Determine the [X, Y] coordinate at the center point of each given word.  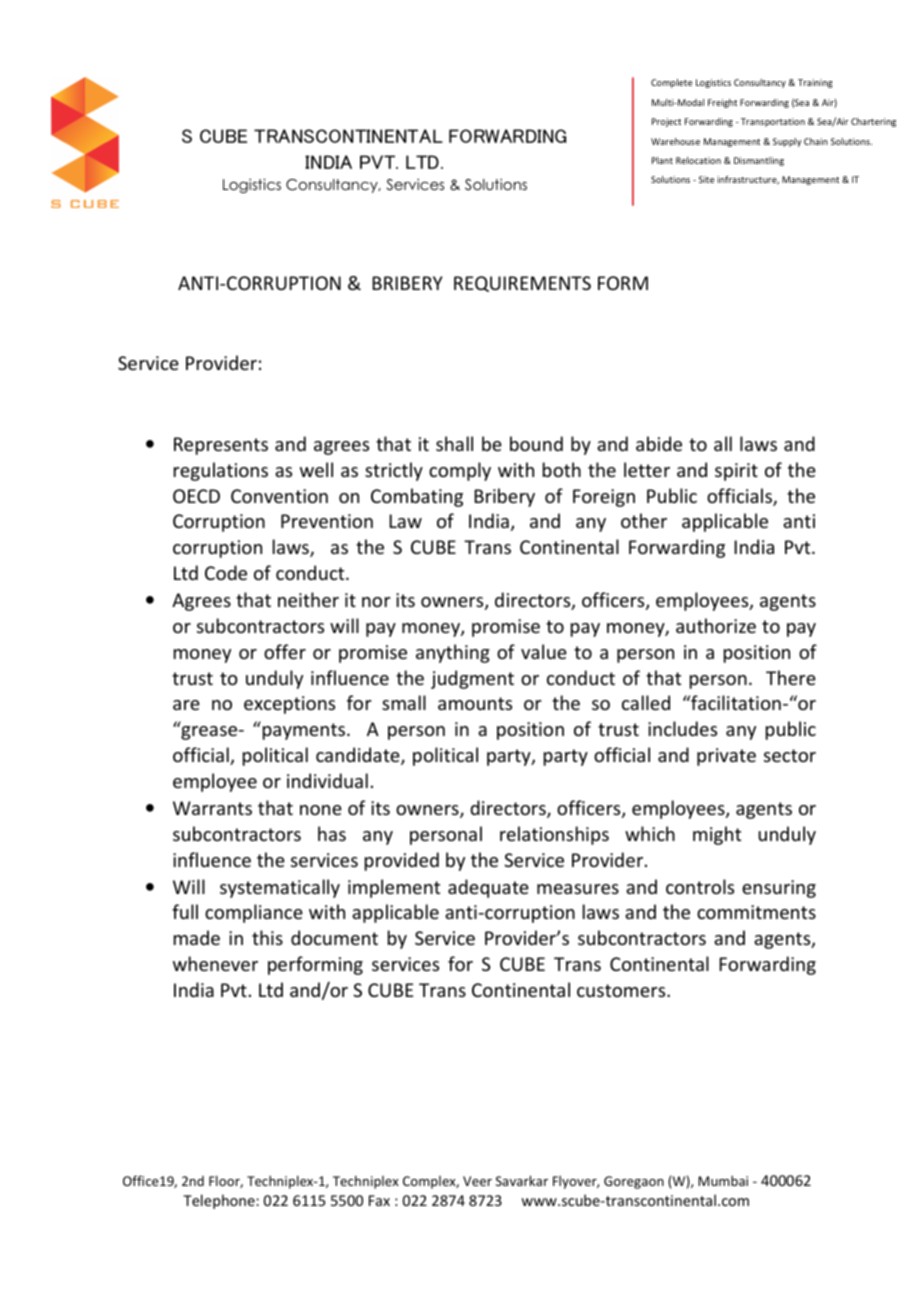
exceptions [289, 705]
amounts [475, 703]
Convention [279, 496]
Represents [221, 446]
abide [659, 443]
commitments [756, 912]
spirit [736, 472]
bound [536, 443]
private [726, 757]
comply [460, 471]
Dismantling [759, 161]
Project [666, 122]
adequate [488, 888]
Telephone [220, 1201]
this [267, 937]
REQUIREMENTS [522, 284]
